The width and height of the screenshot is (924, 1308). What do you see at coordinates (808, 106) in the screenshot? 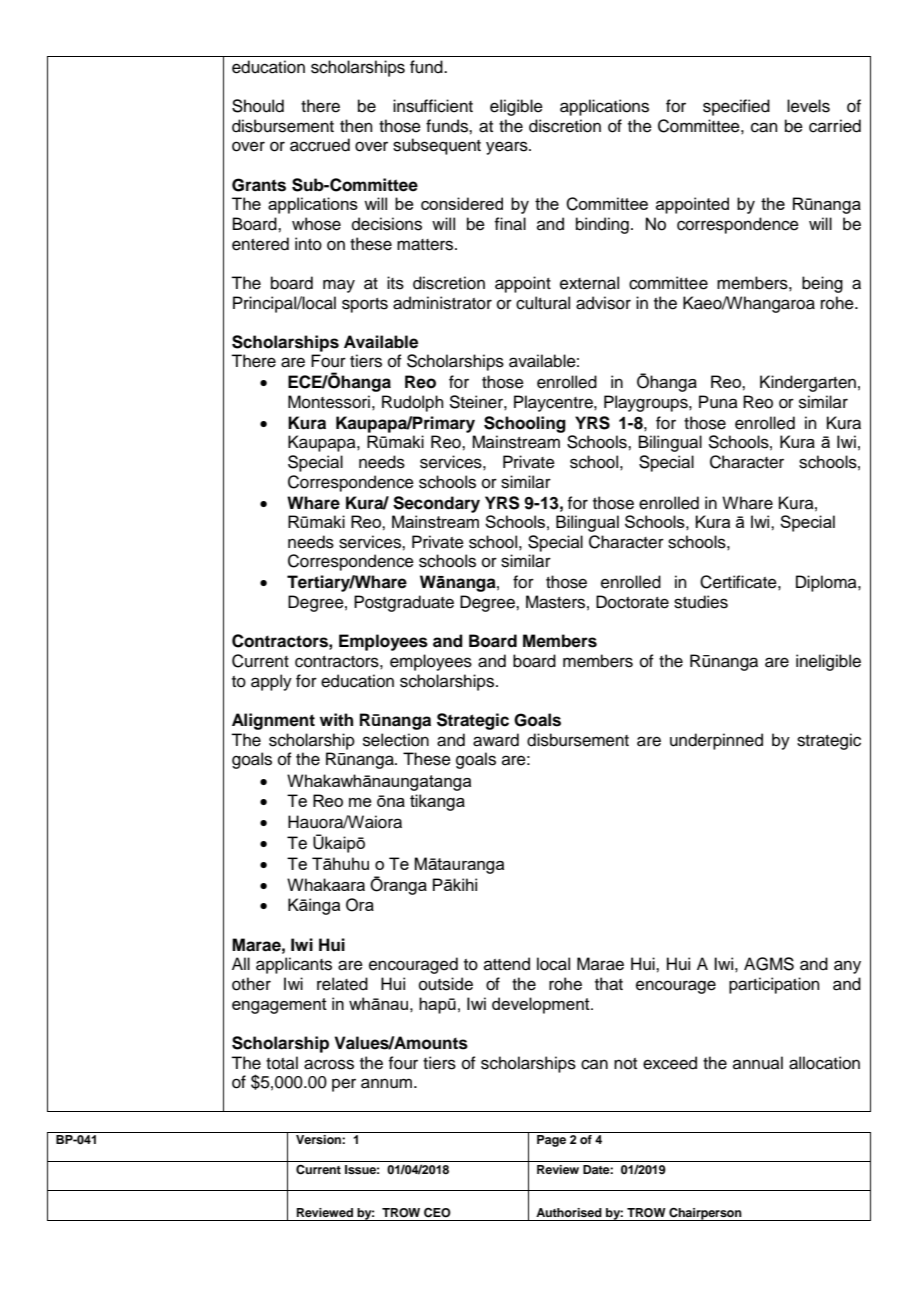
I see `levels` at bounding box center [808, 106].
